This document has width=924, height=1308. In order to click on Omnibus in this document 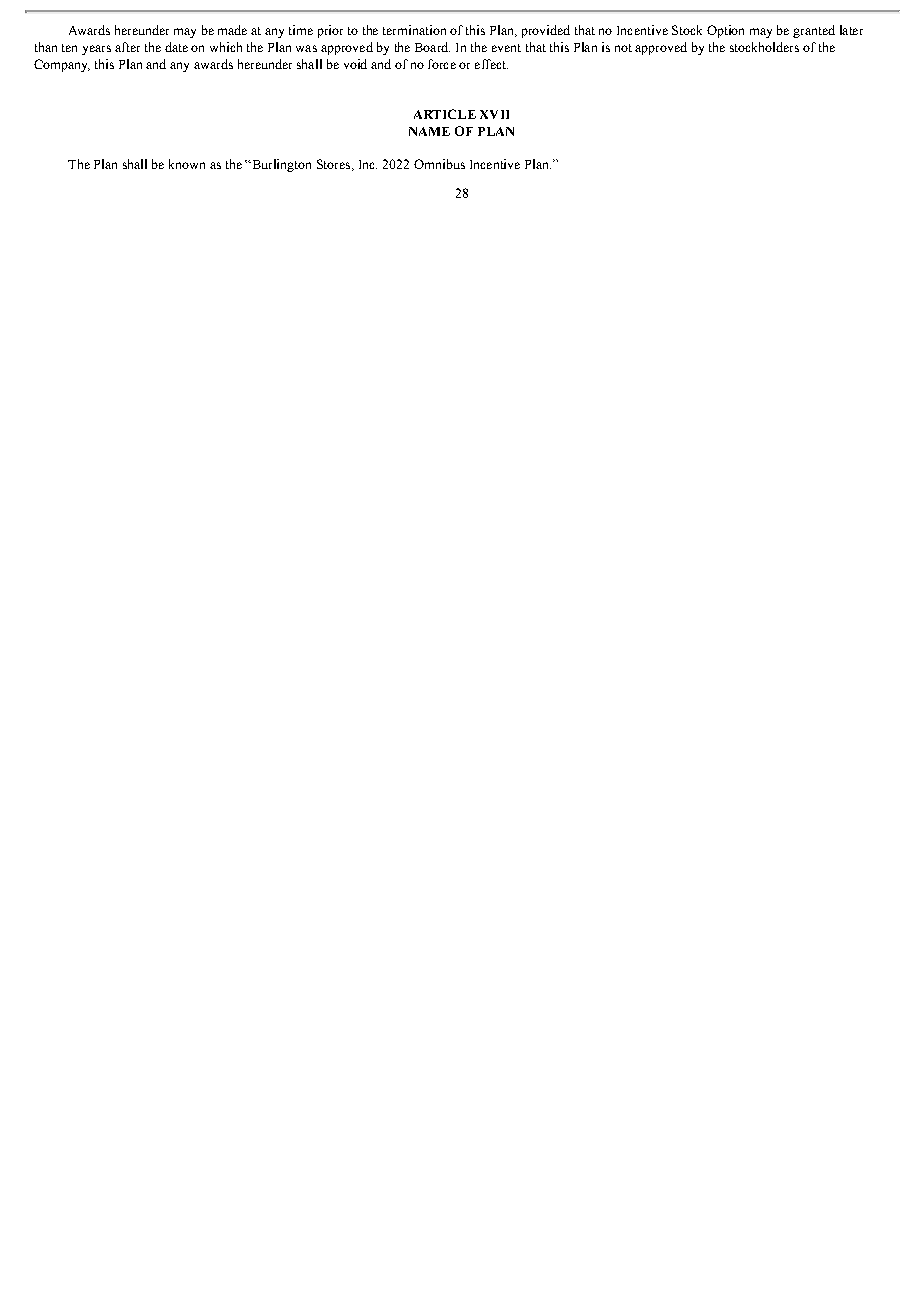, I will do `click(439, 164)`.
